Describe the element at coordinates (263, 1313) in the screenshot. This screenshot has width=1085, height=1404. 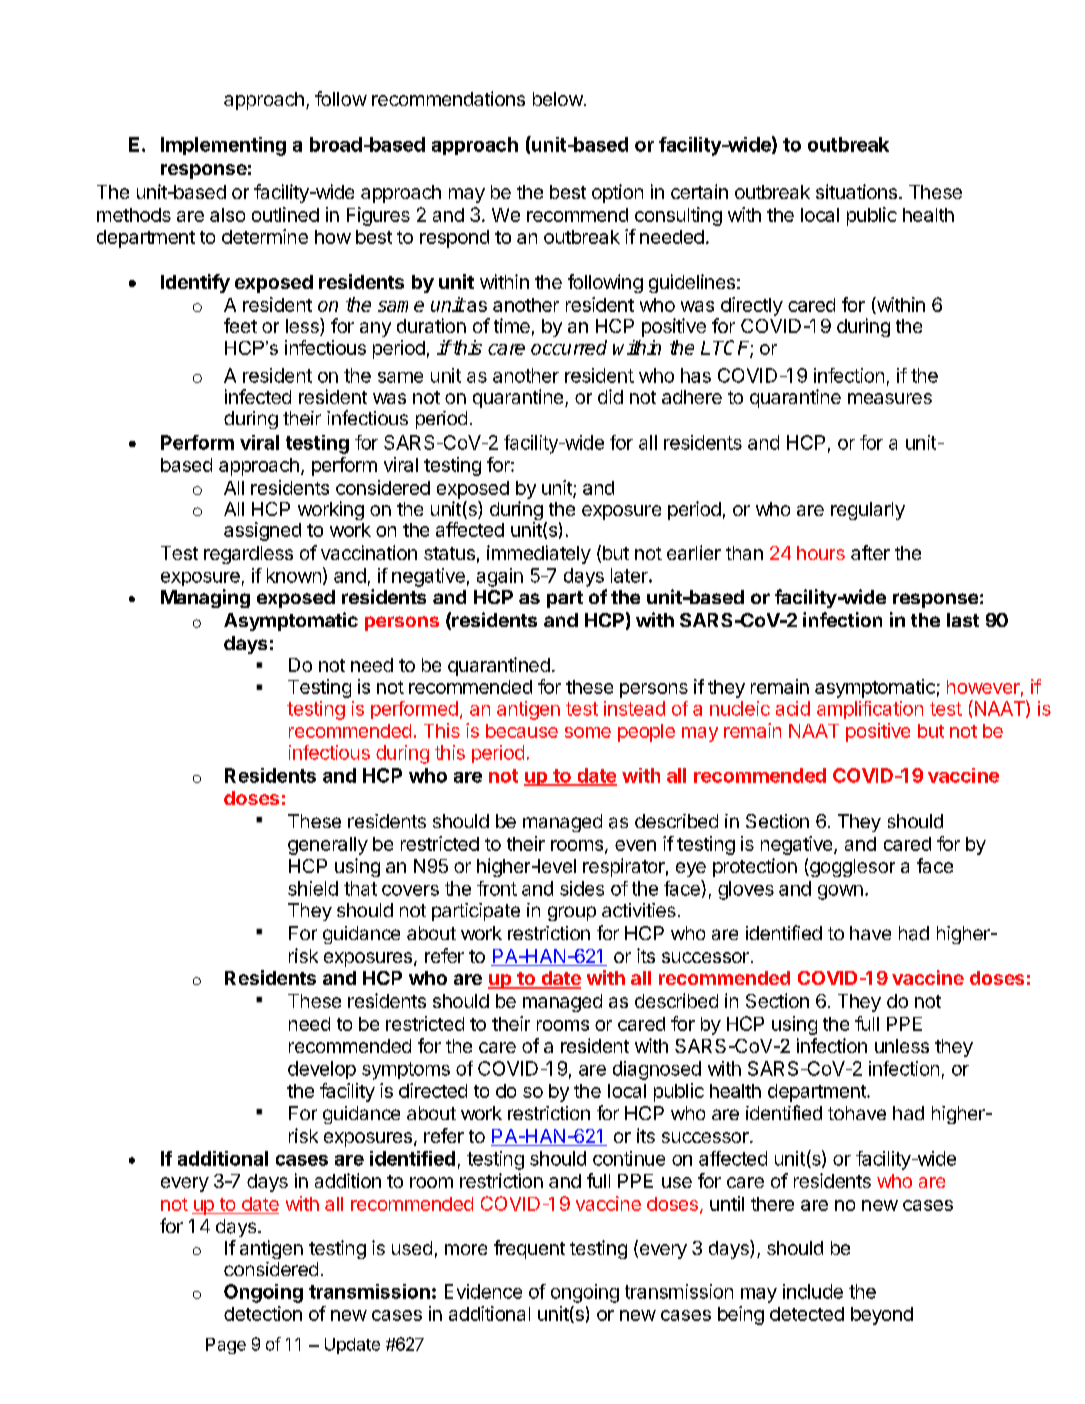
I see `detection` at that location.
